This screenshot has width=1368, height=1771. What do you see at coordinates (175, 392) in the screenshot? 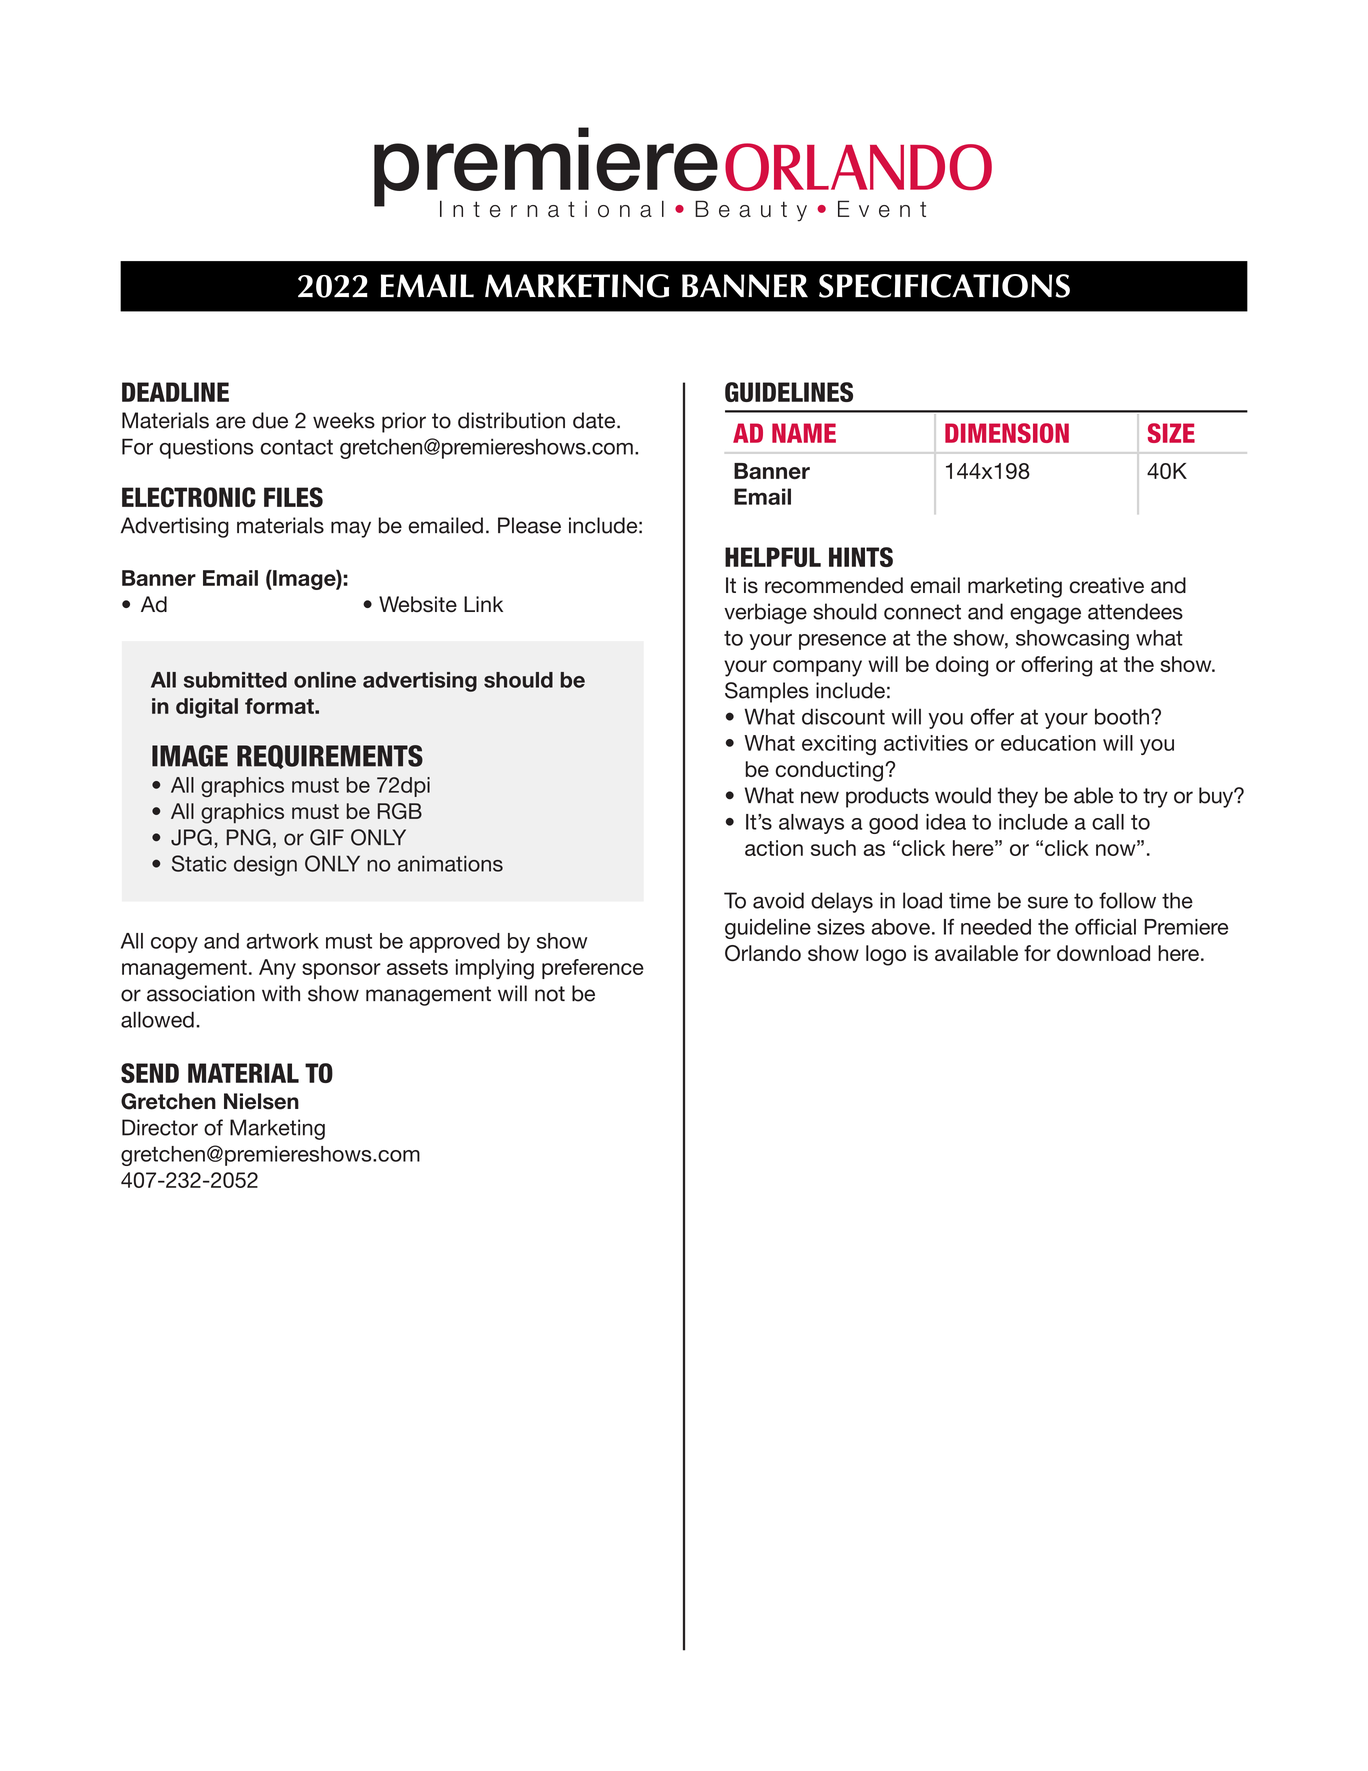
I see `DEADLINE` at bounding box center [175, 392].
